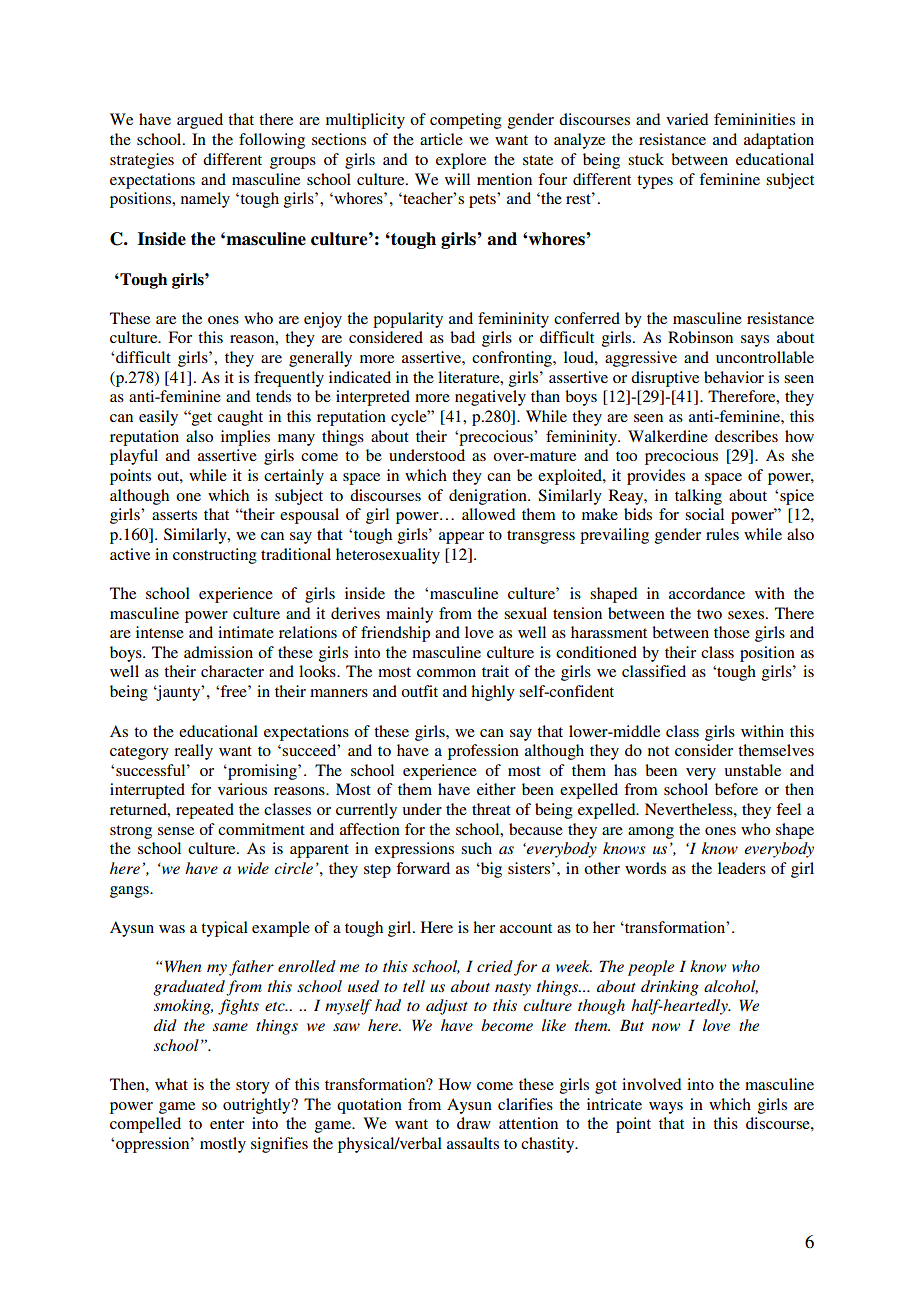  I want to click on varied, so click(687, 119).
